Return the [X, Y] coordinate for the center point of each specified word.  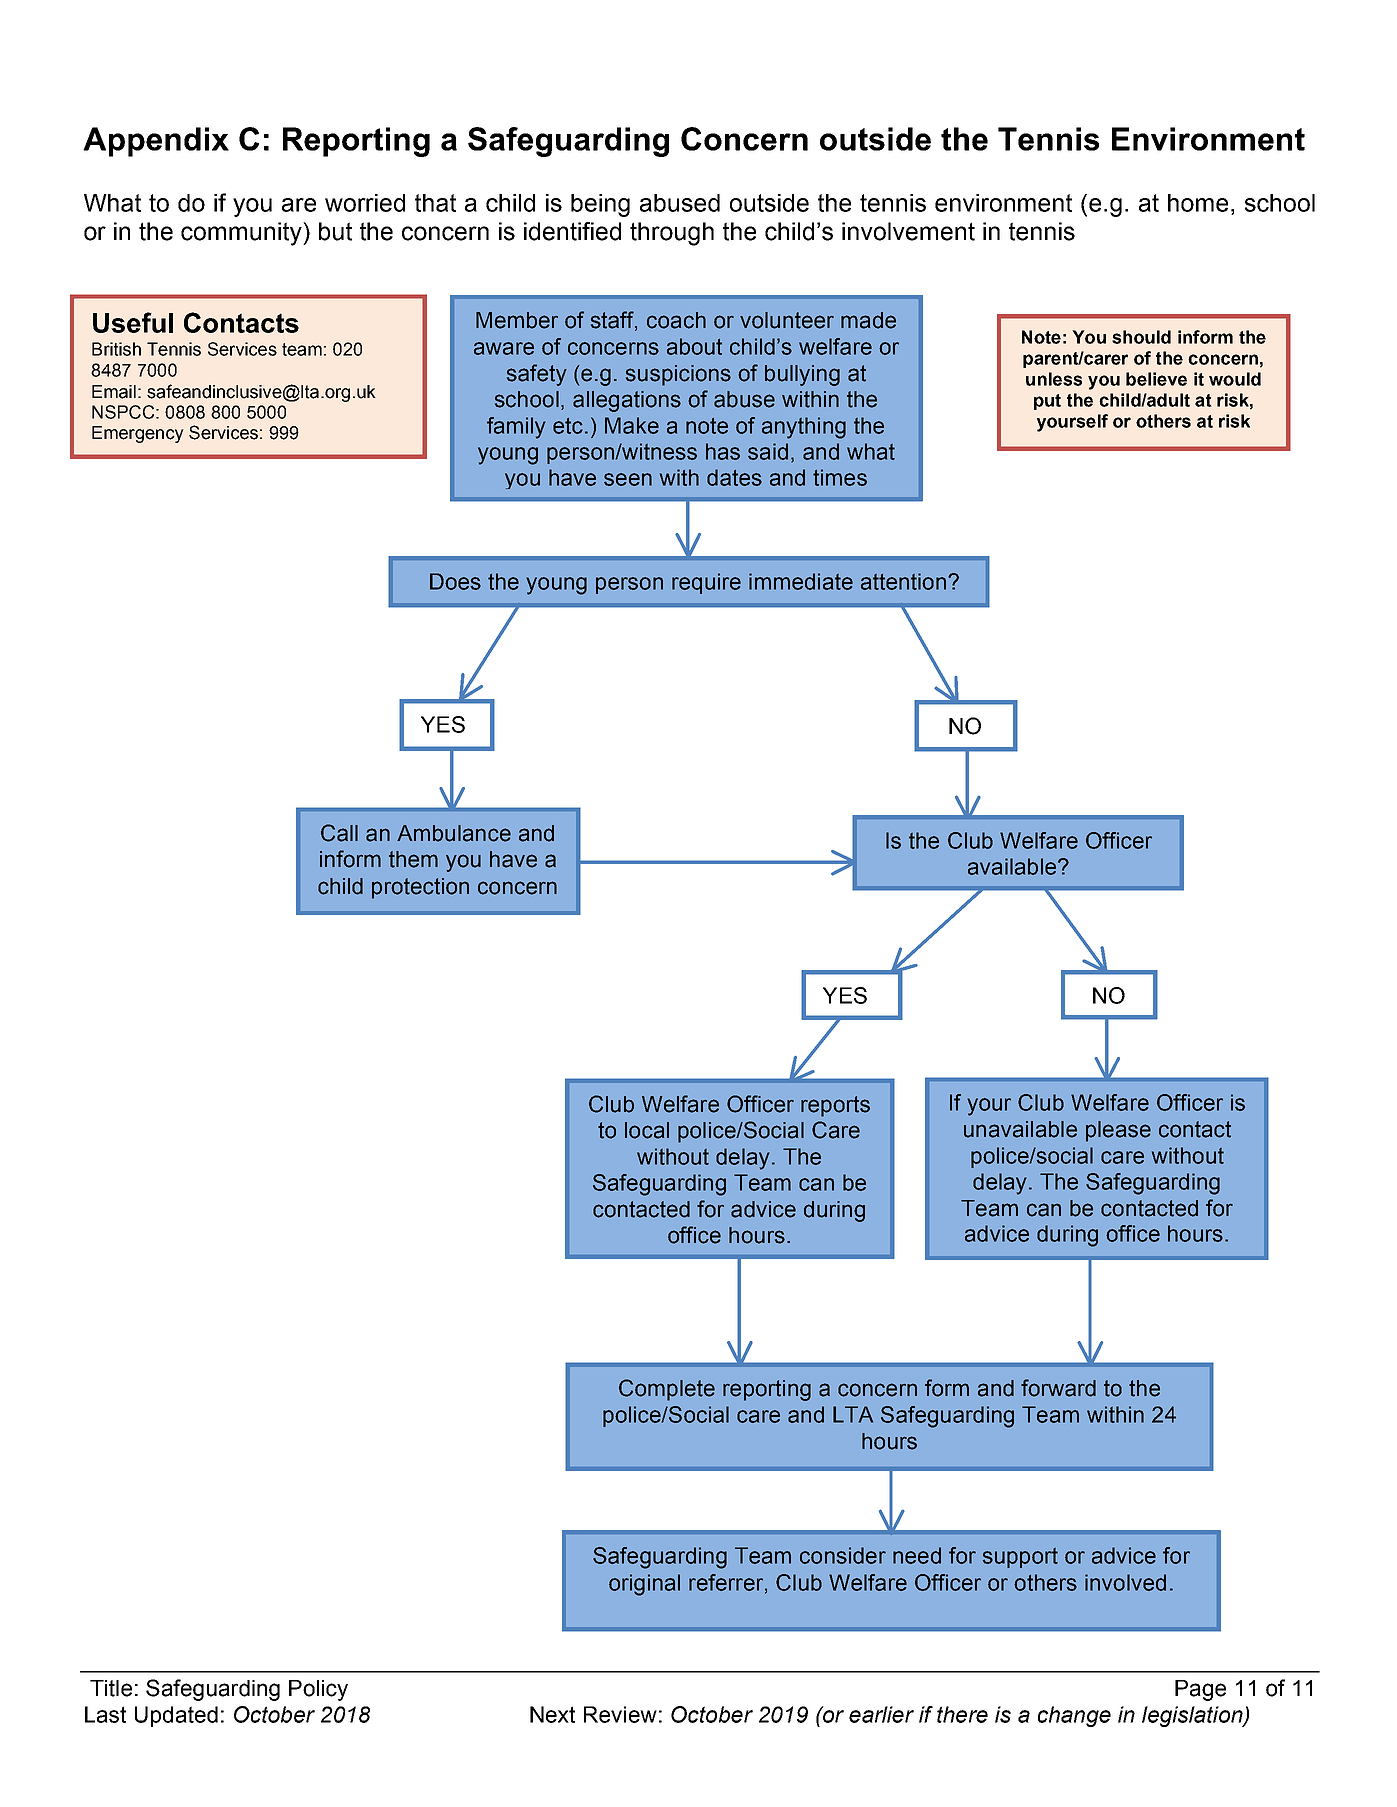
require [706, 583]
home [1198, 203]
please [1118, 1131]
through [672, 234]
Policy [318, 1690]
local [647, 1130]
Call [339, 833]
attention [903, 581]
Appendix [156, 142]
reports [835, 1106]
